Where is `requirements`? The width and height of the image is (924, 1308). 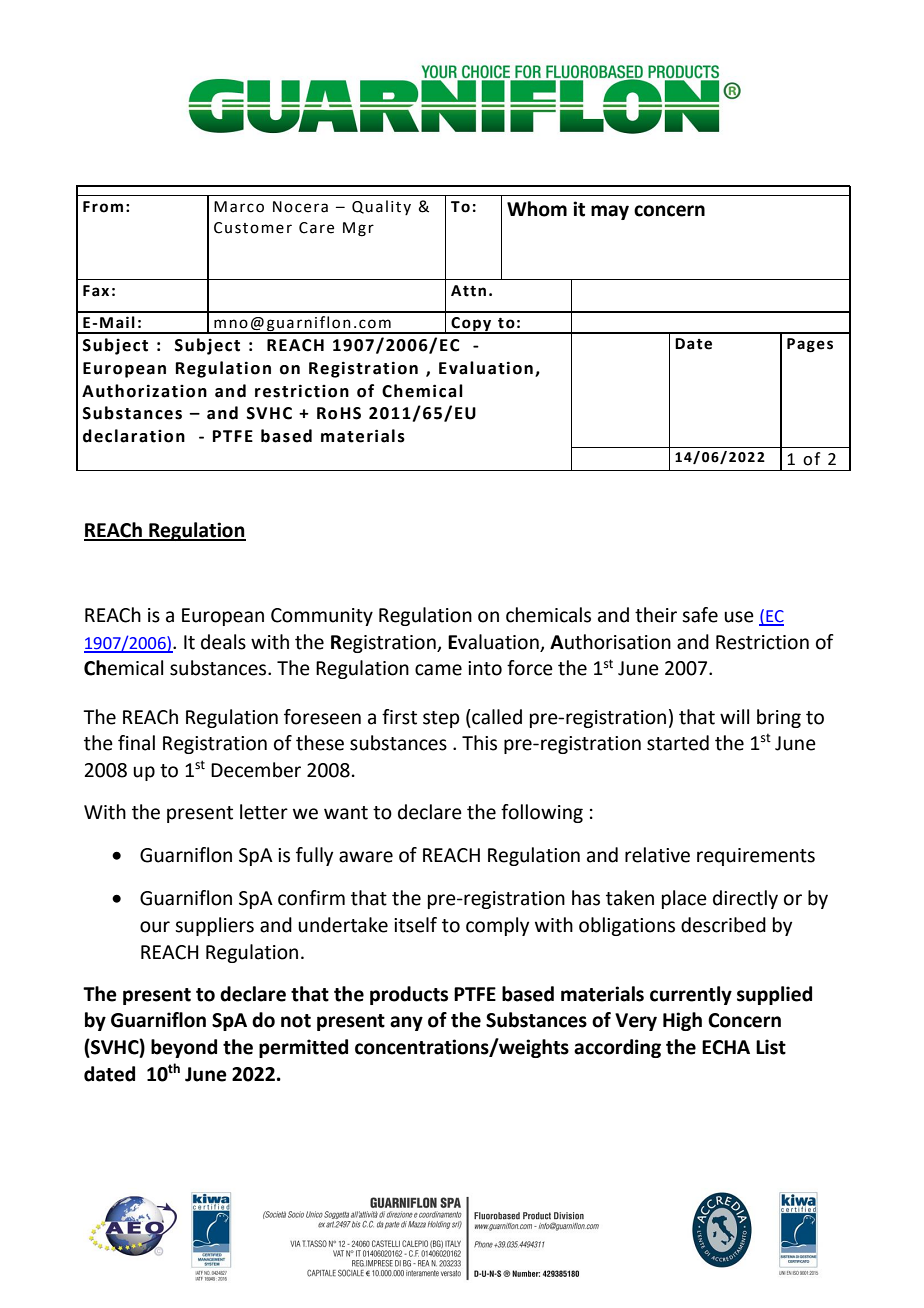 requirements is located at coordinates (756, 857).
